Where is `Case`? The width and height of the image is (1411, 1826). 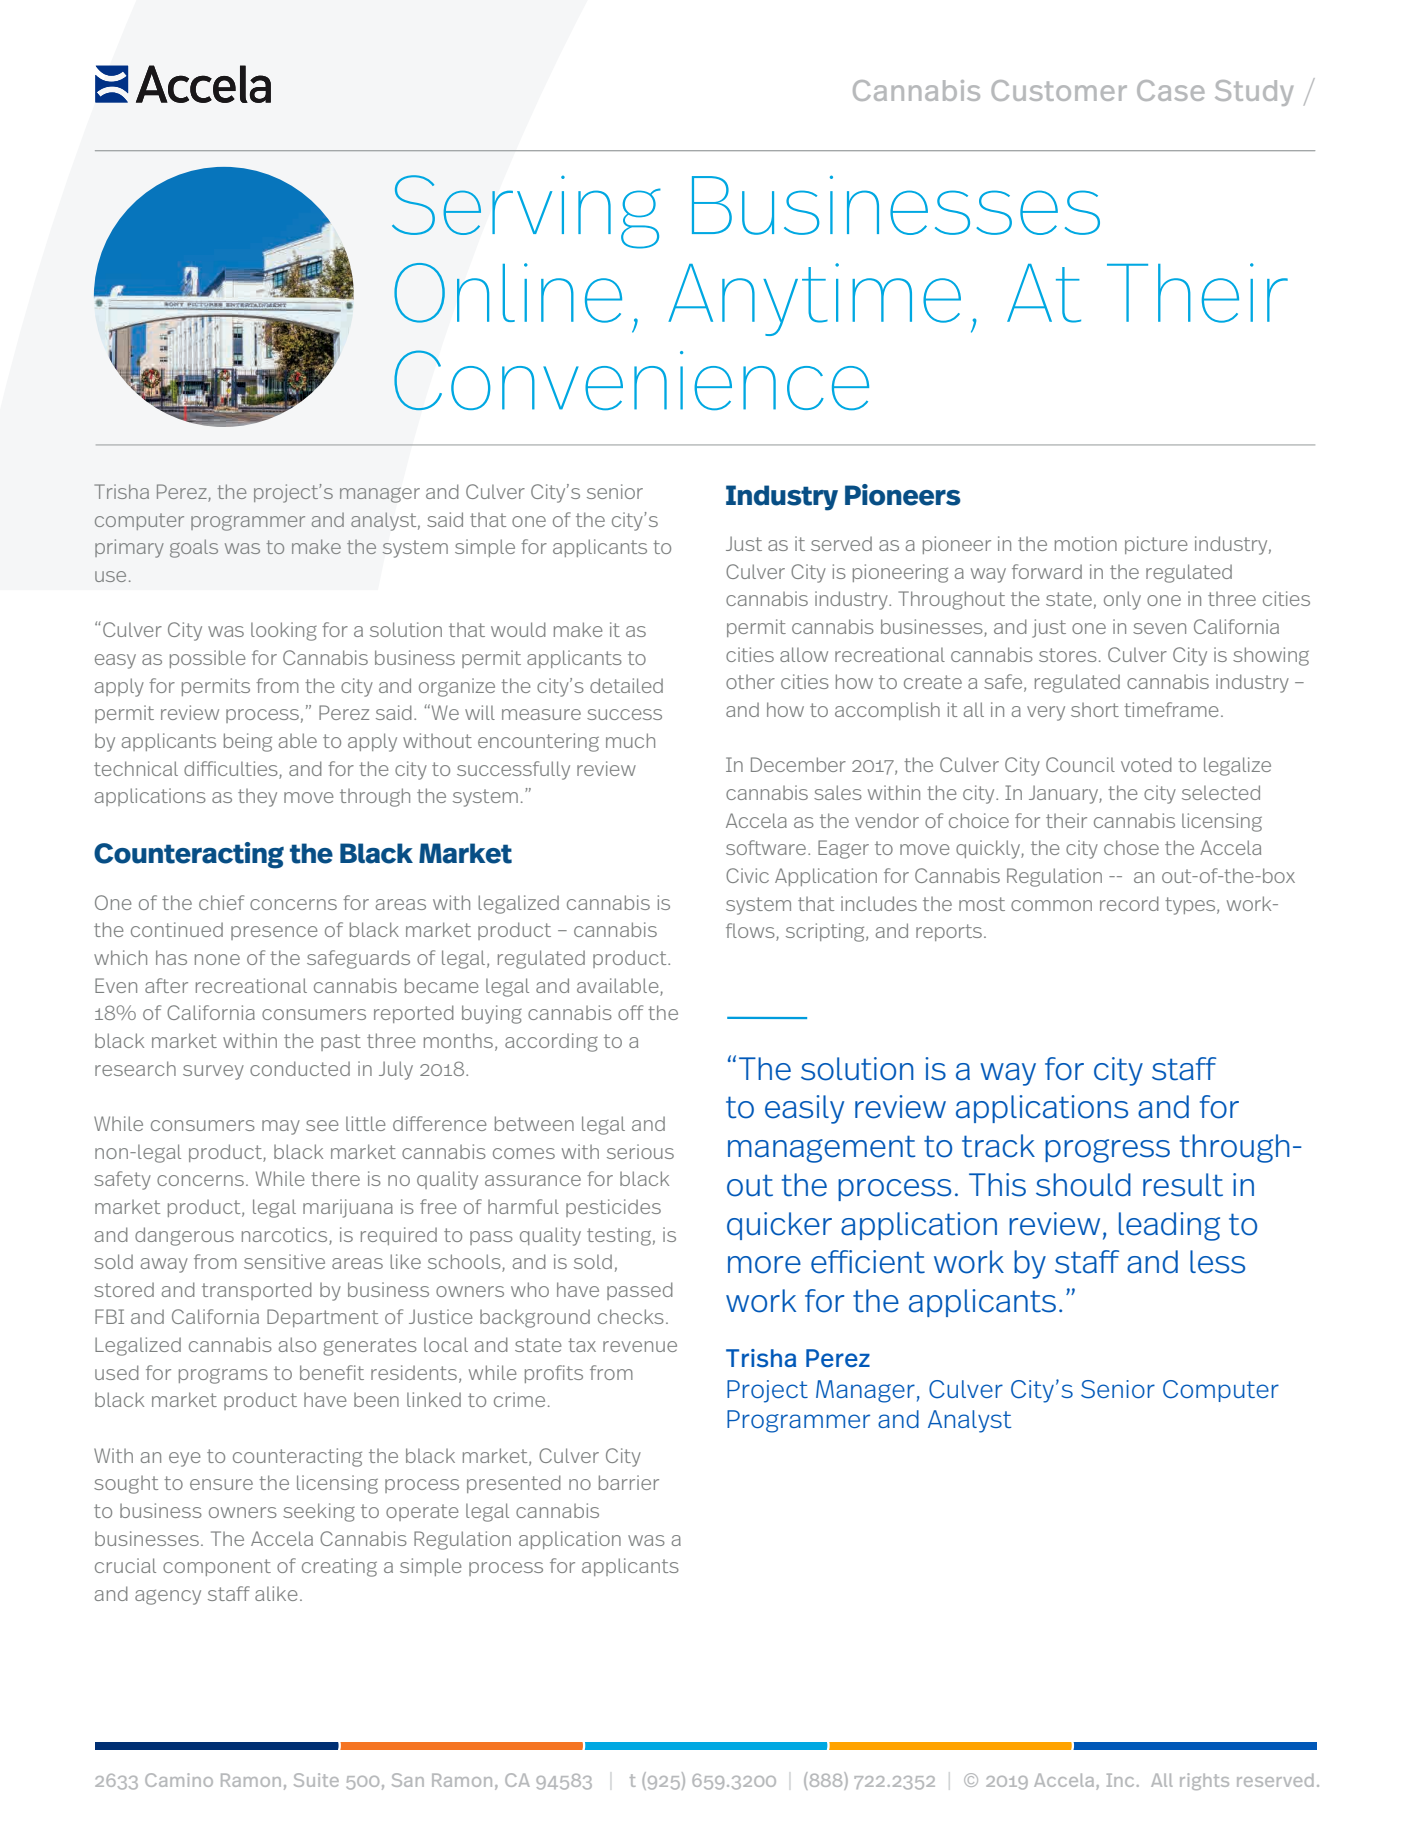
Case is located at coordinates (1171, 90).
